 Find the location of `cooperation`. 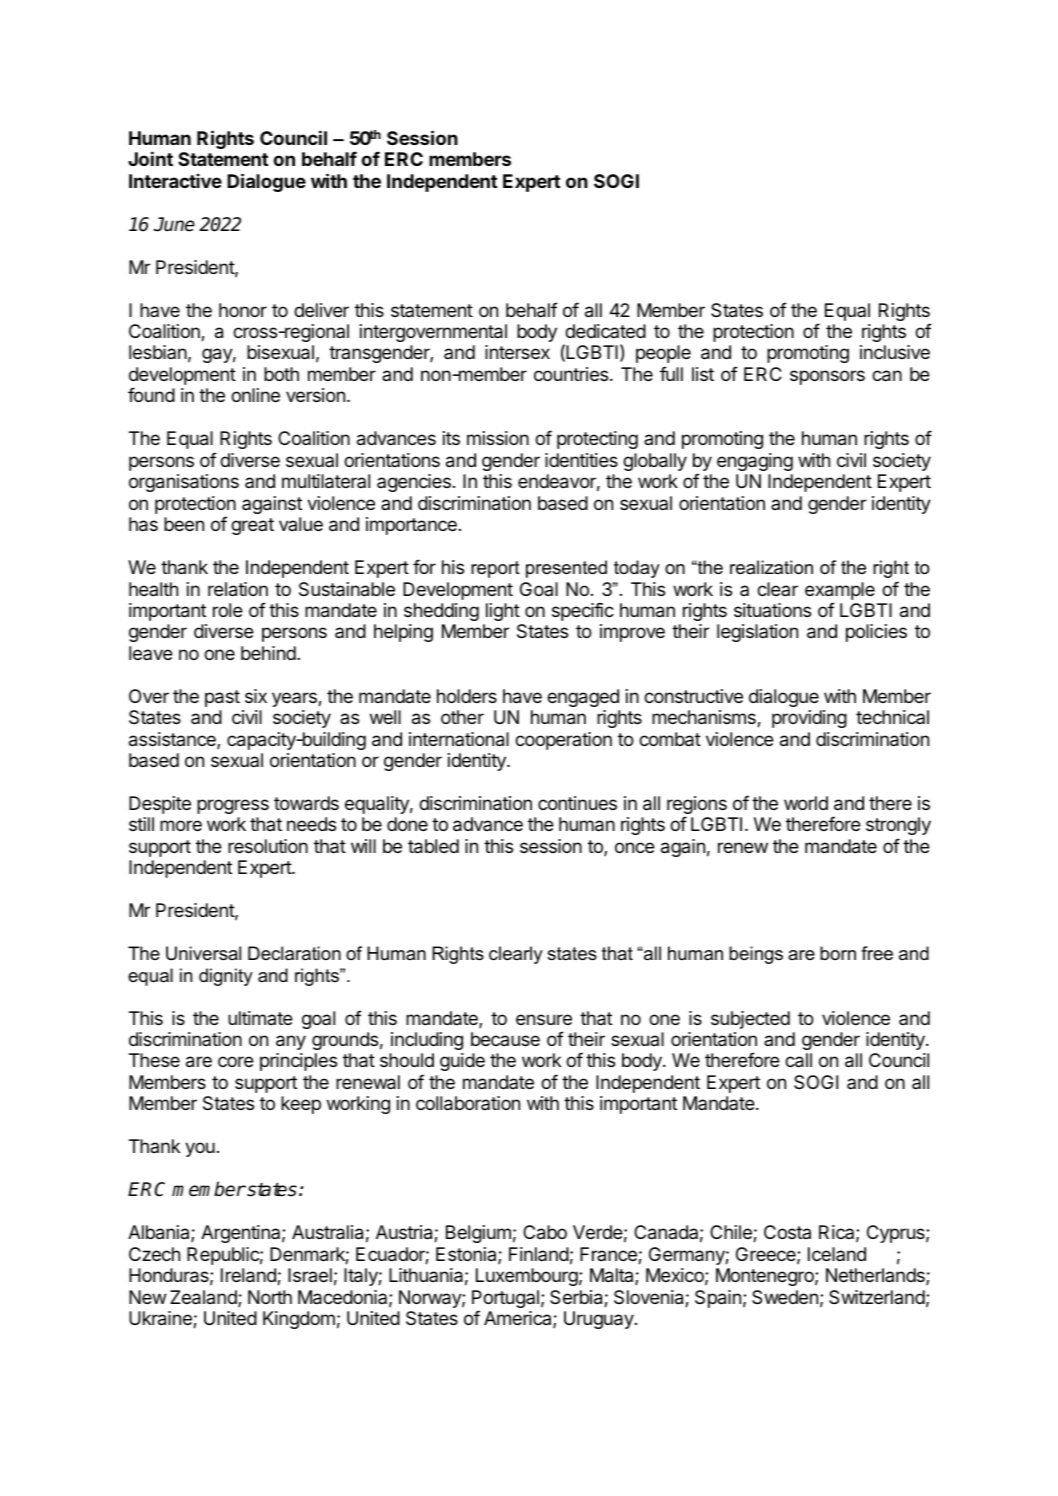

cooperation is located at coordinates (563, 741).
